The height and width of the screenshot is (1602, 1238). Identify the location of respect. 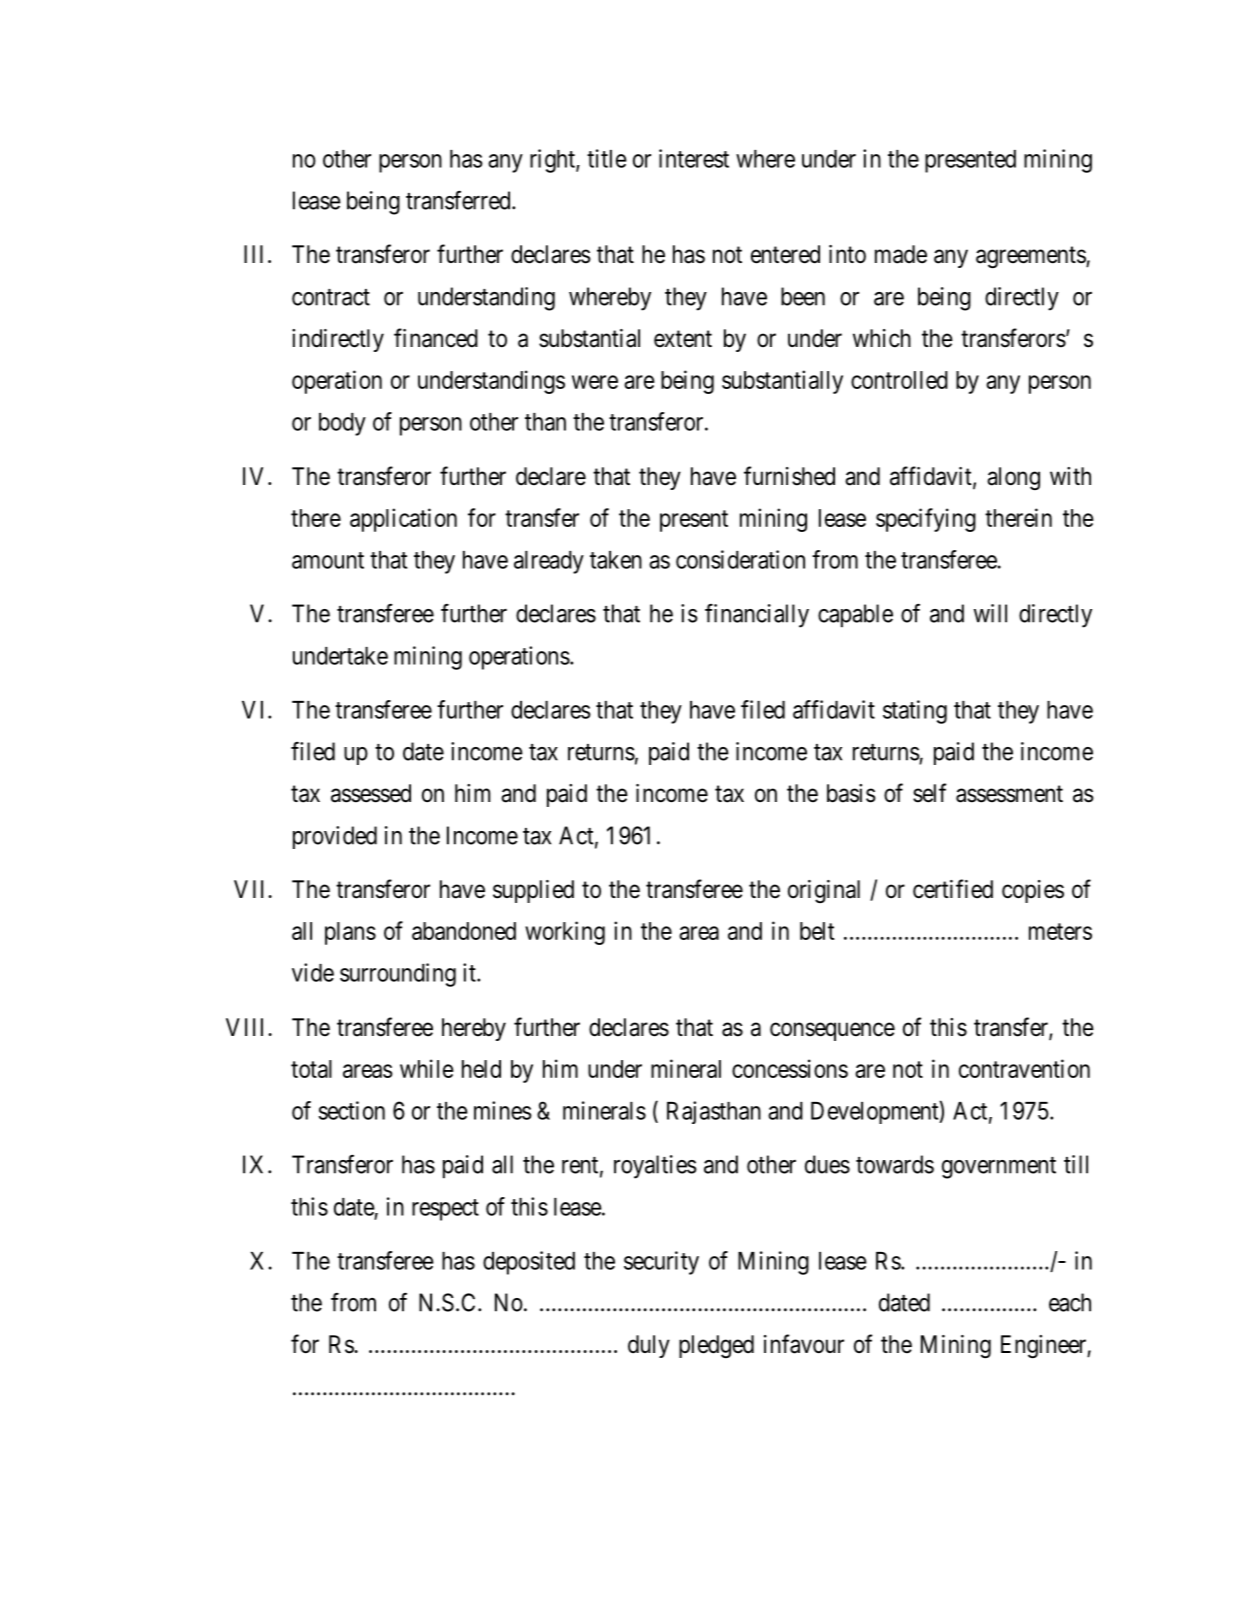
(445, 1210).
